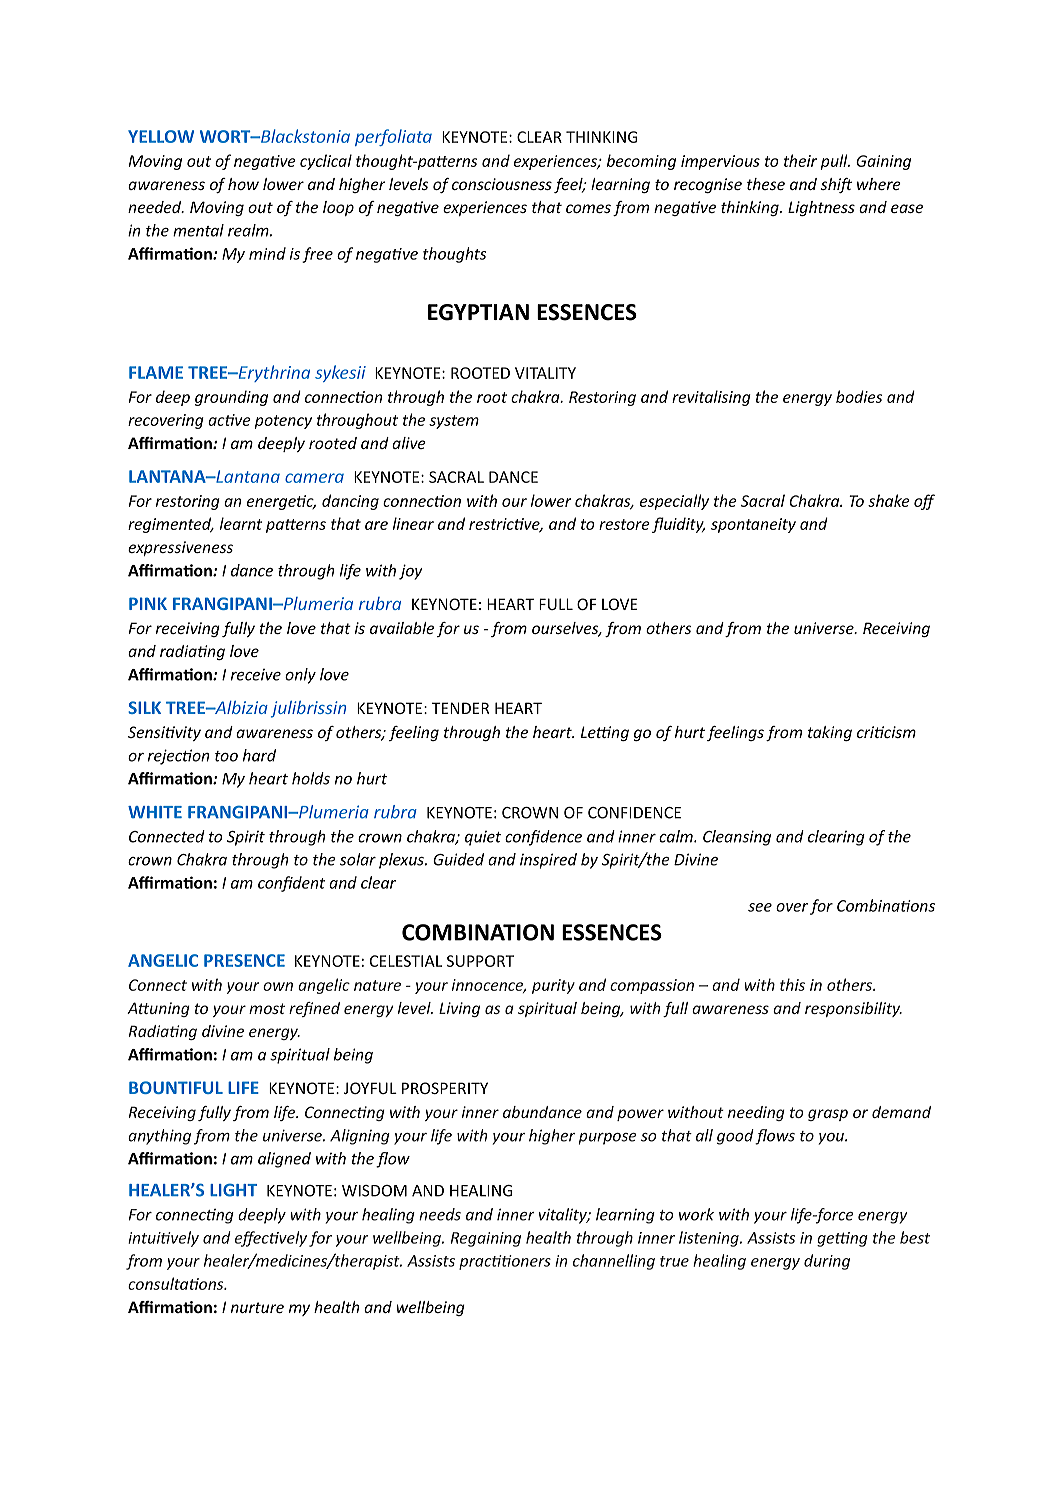  What do you see at coordinates (835, 162) in the screenshot?
I see `pull` at bounding box center [835, 162].
